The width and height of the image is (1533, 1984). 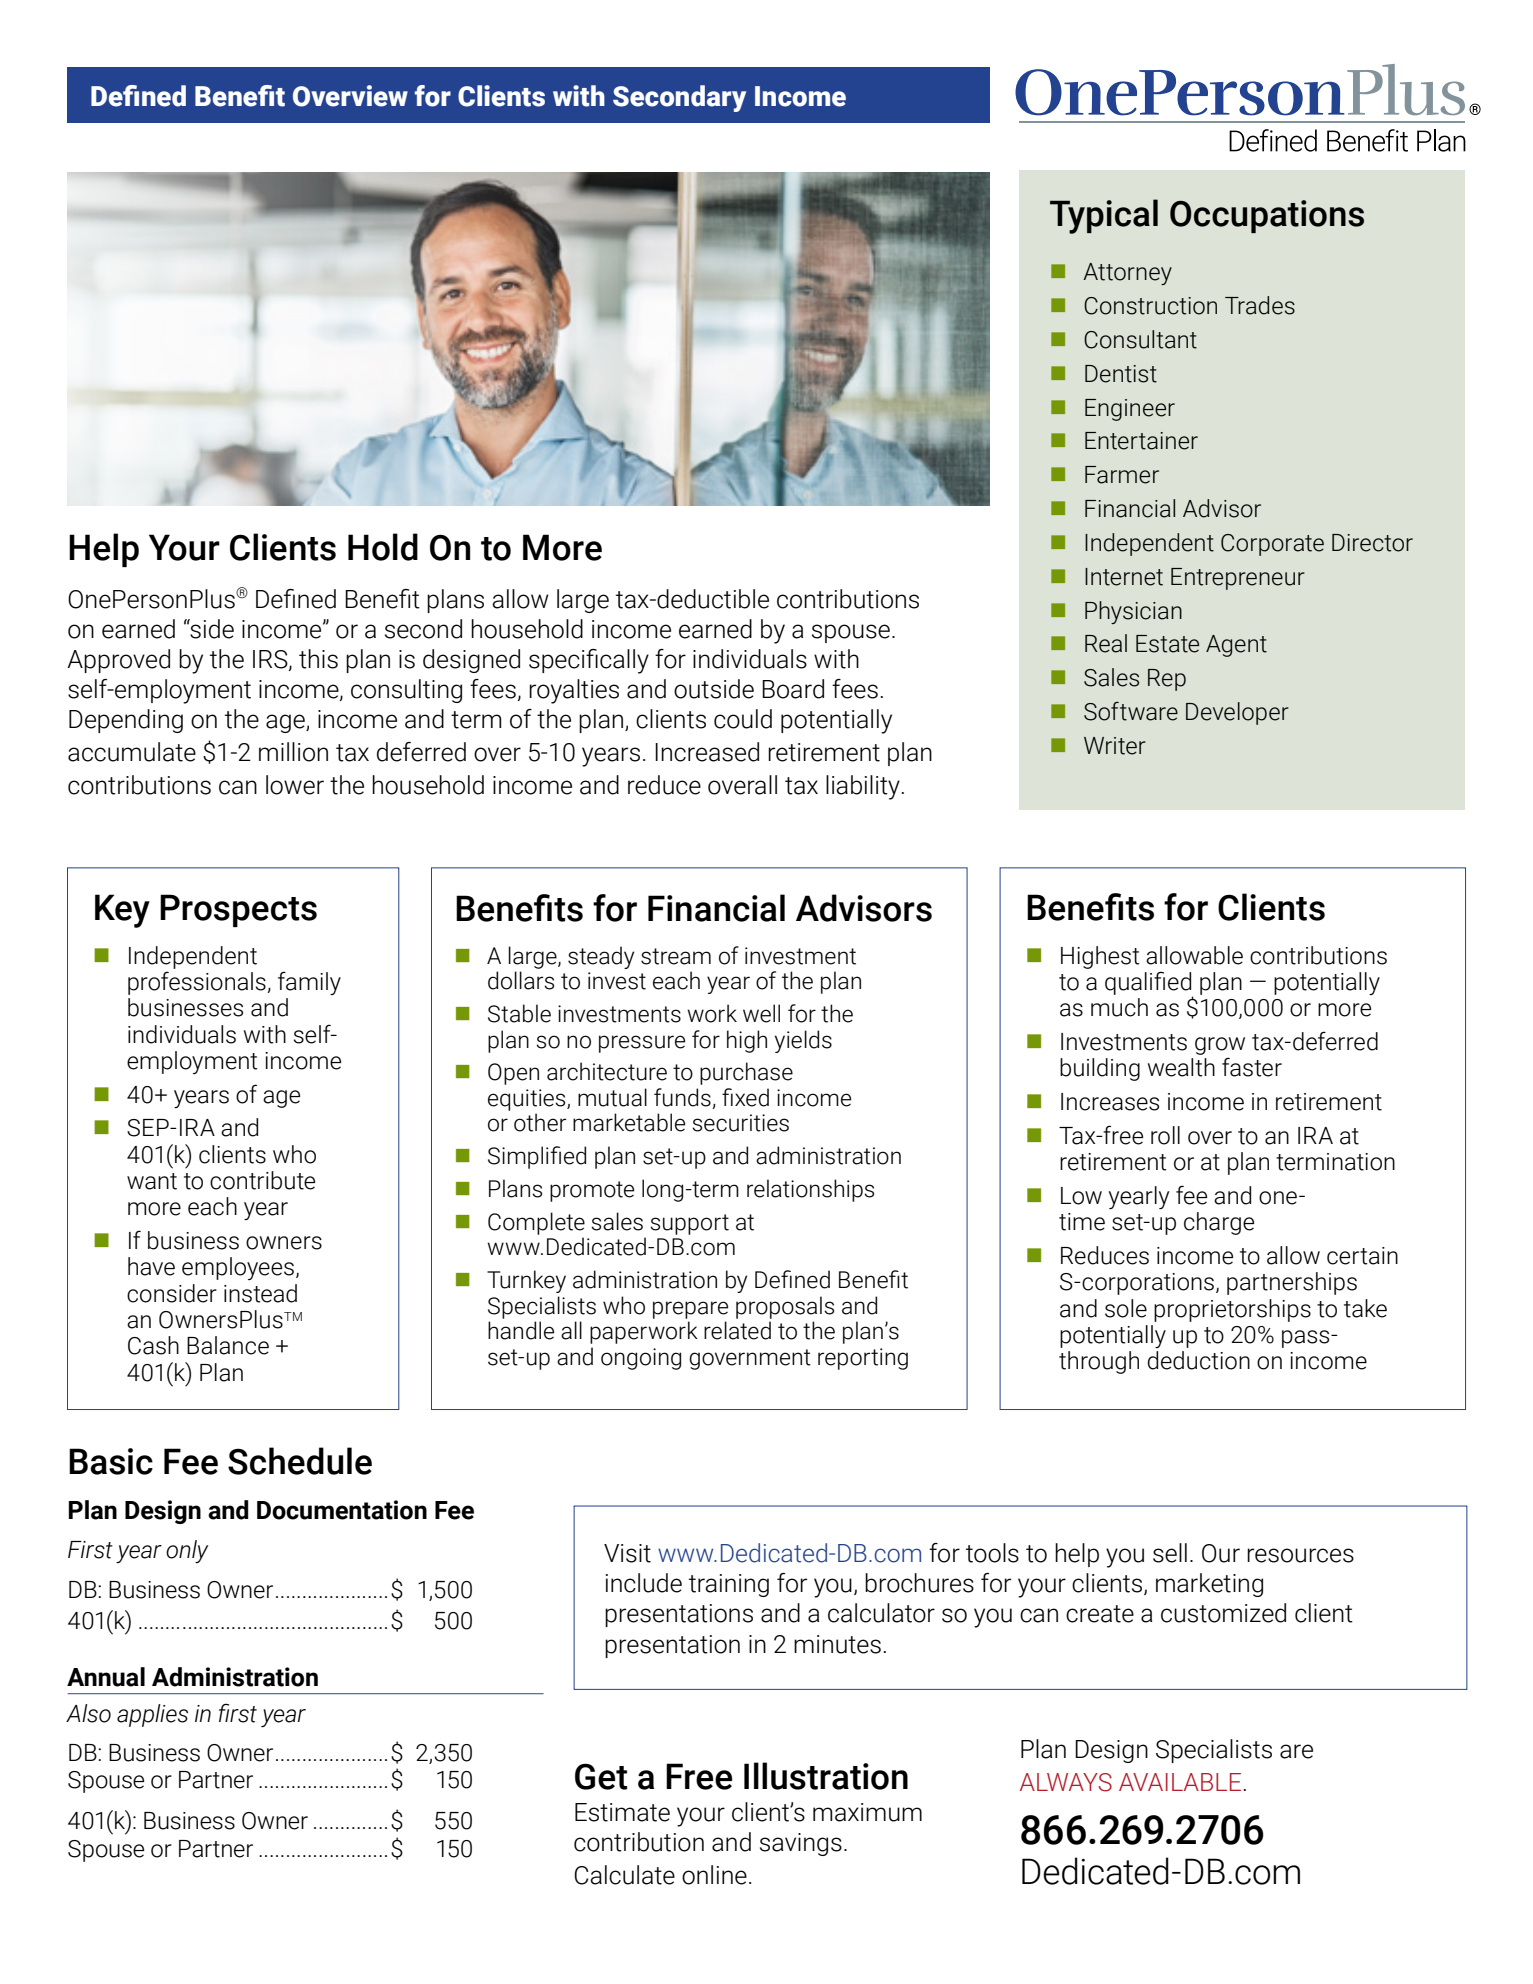 I want to click on proprietorships, so click(x=1232, y=1310).
